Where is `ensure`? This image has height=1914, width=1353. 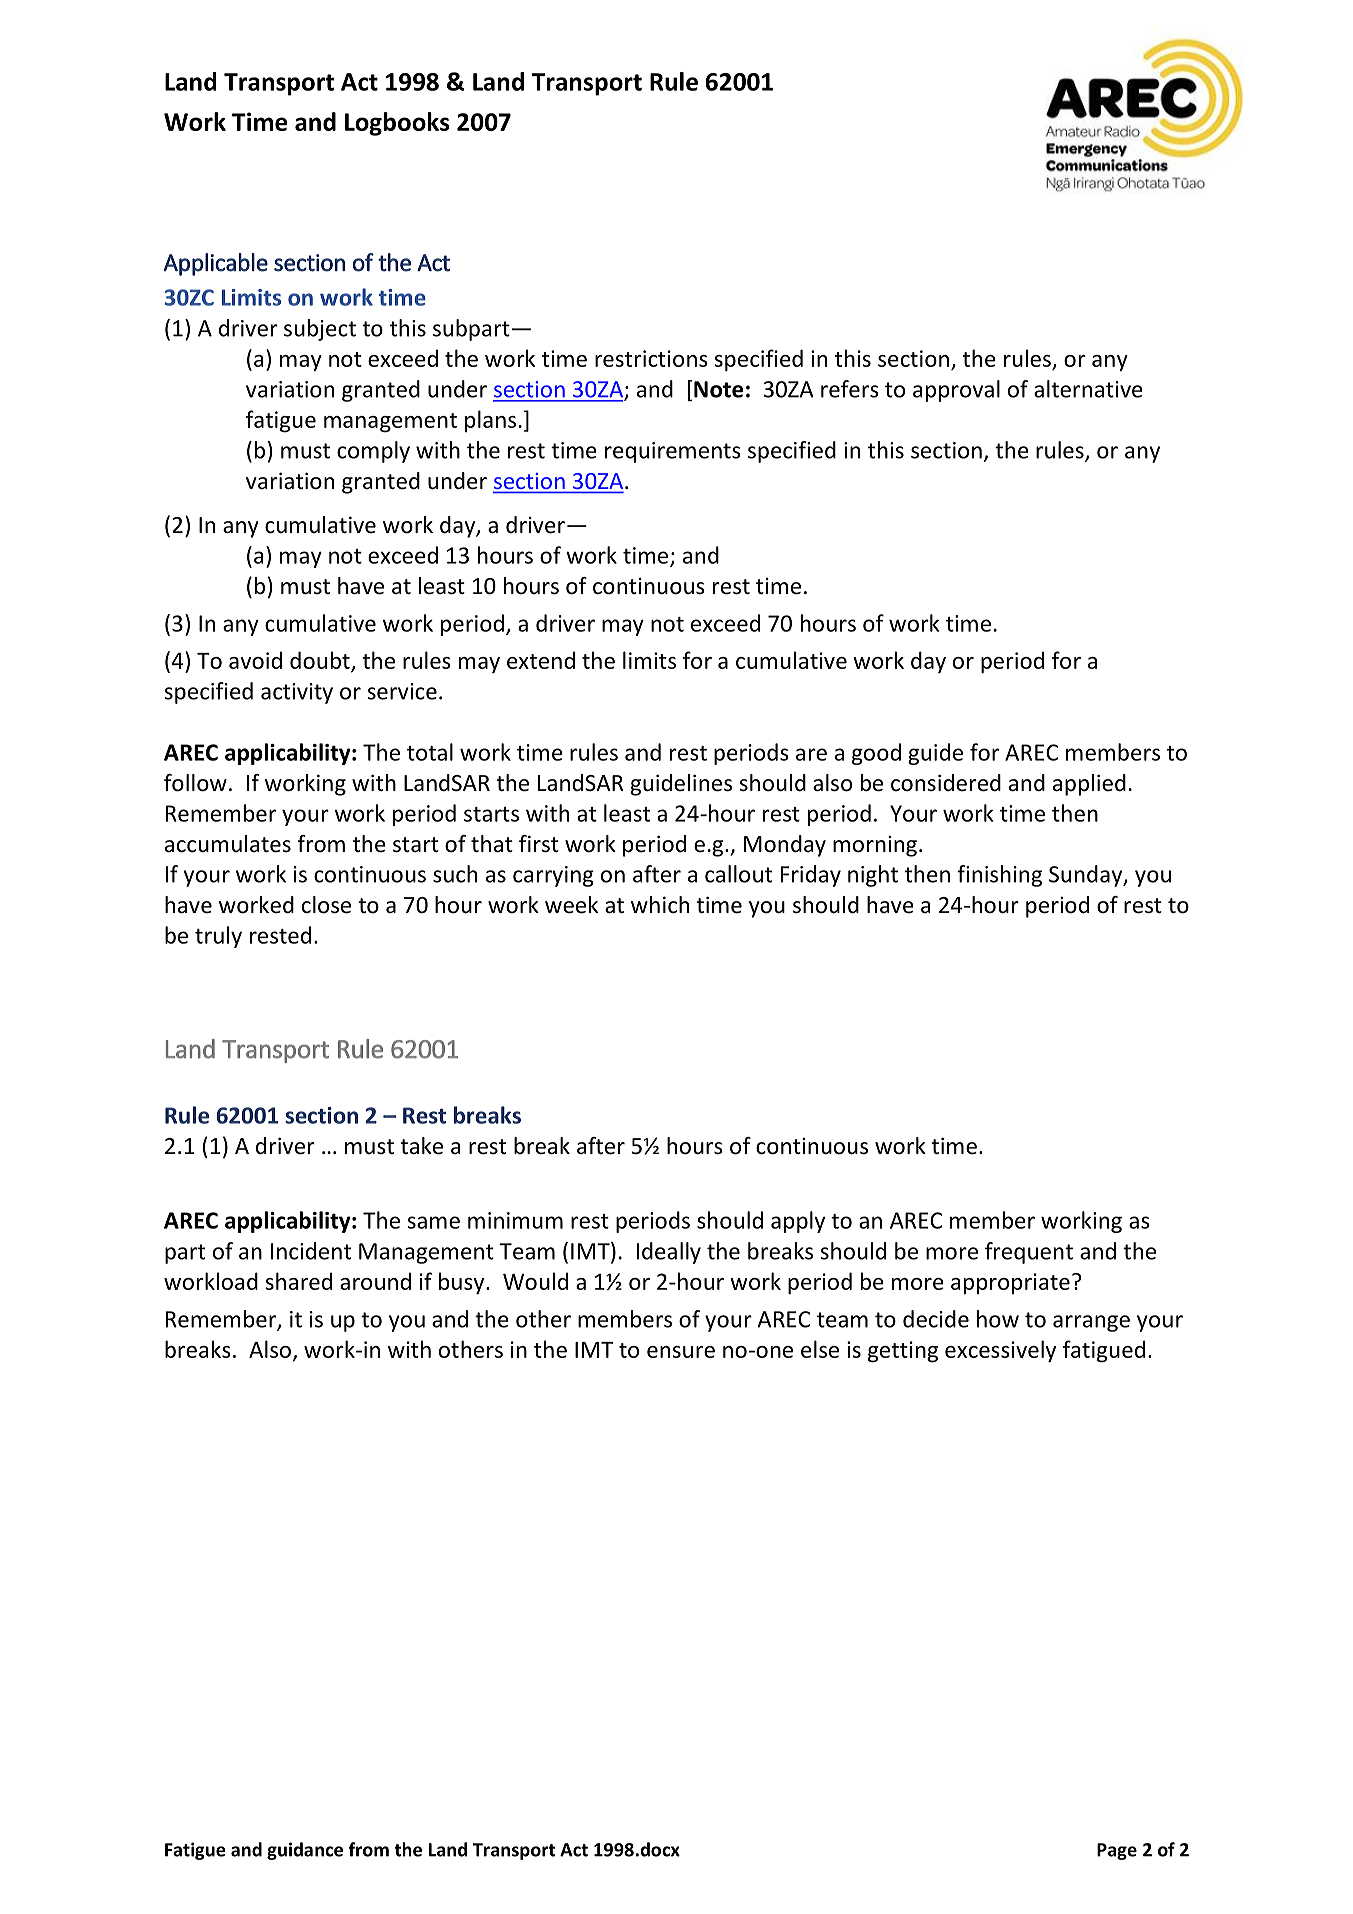 ensure is located at coordinates (681, 1352).
